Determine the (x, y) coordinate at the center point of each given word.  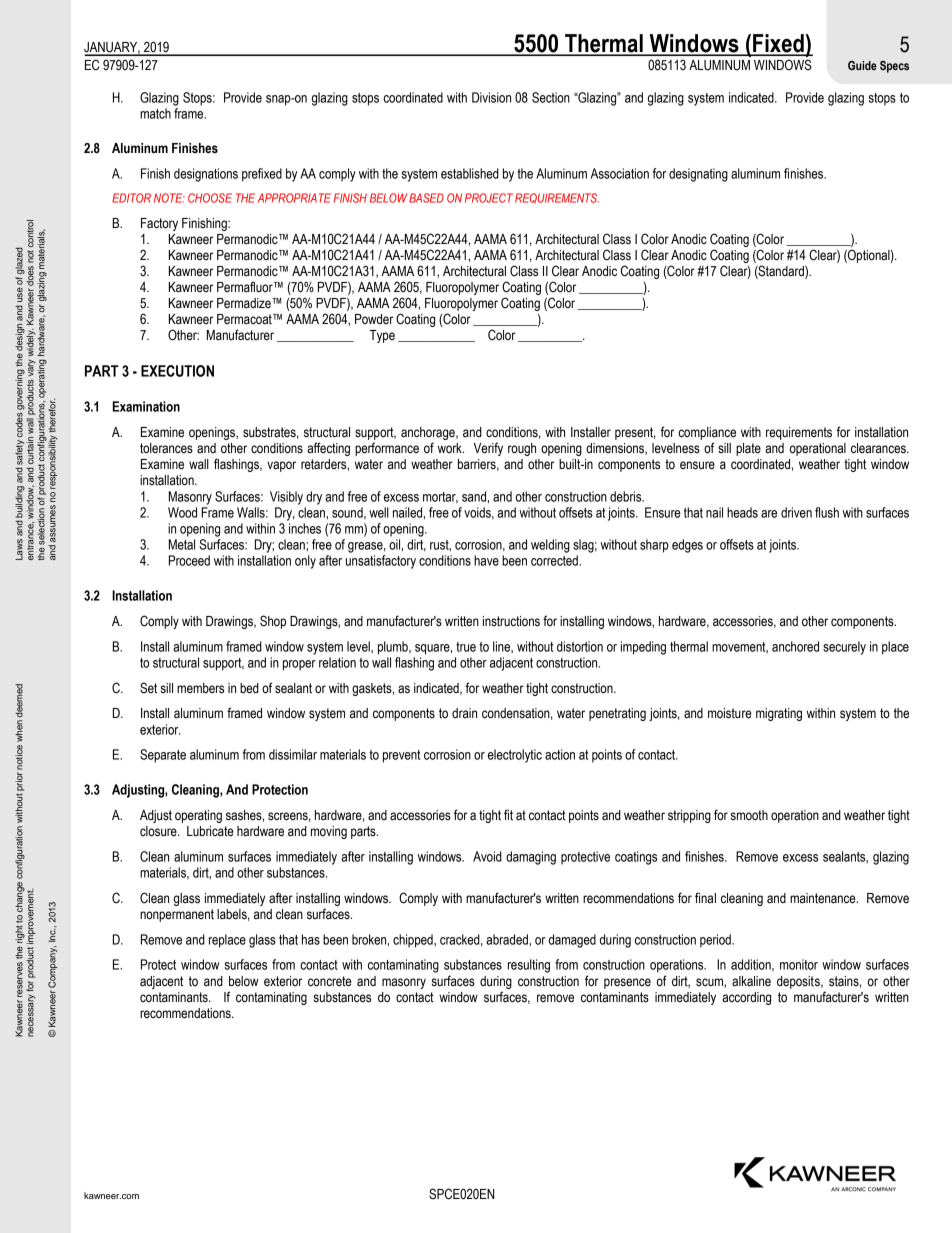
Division (491, 97)
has (311, 939)
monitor (799, 964)
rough (522, 449)
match (155, 113)
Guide (862, 65)
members (200, 688)
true (466, 647)
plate (748, 449)
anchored (795, 646)
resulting (529, 966)
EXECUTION (177, 371)
